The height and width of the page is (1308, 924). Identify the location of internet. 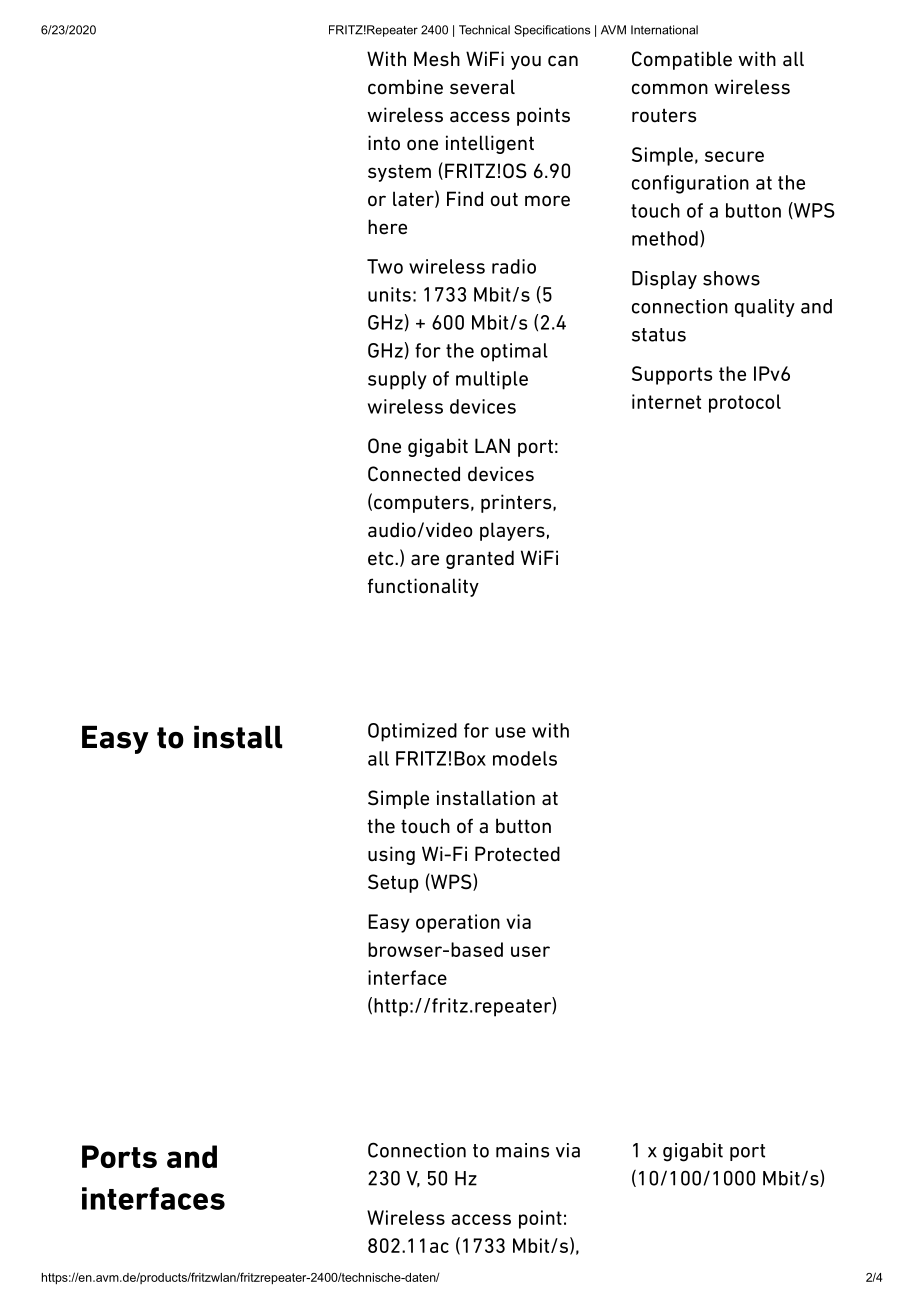
(666, 401).
